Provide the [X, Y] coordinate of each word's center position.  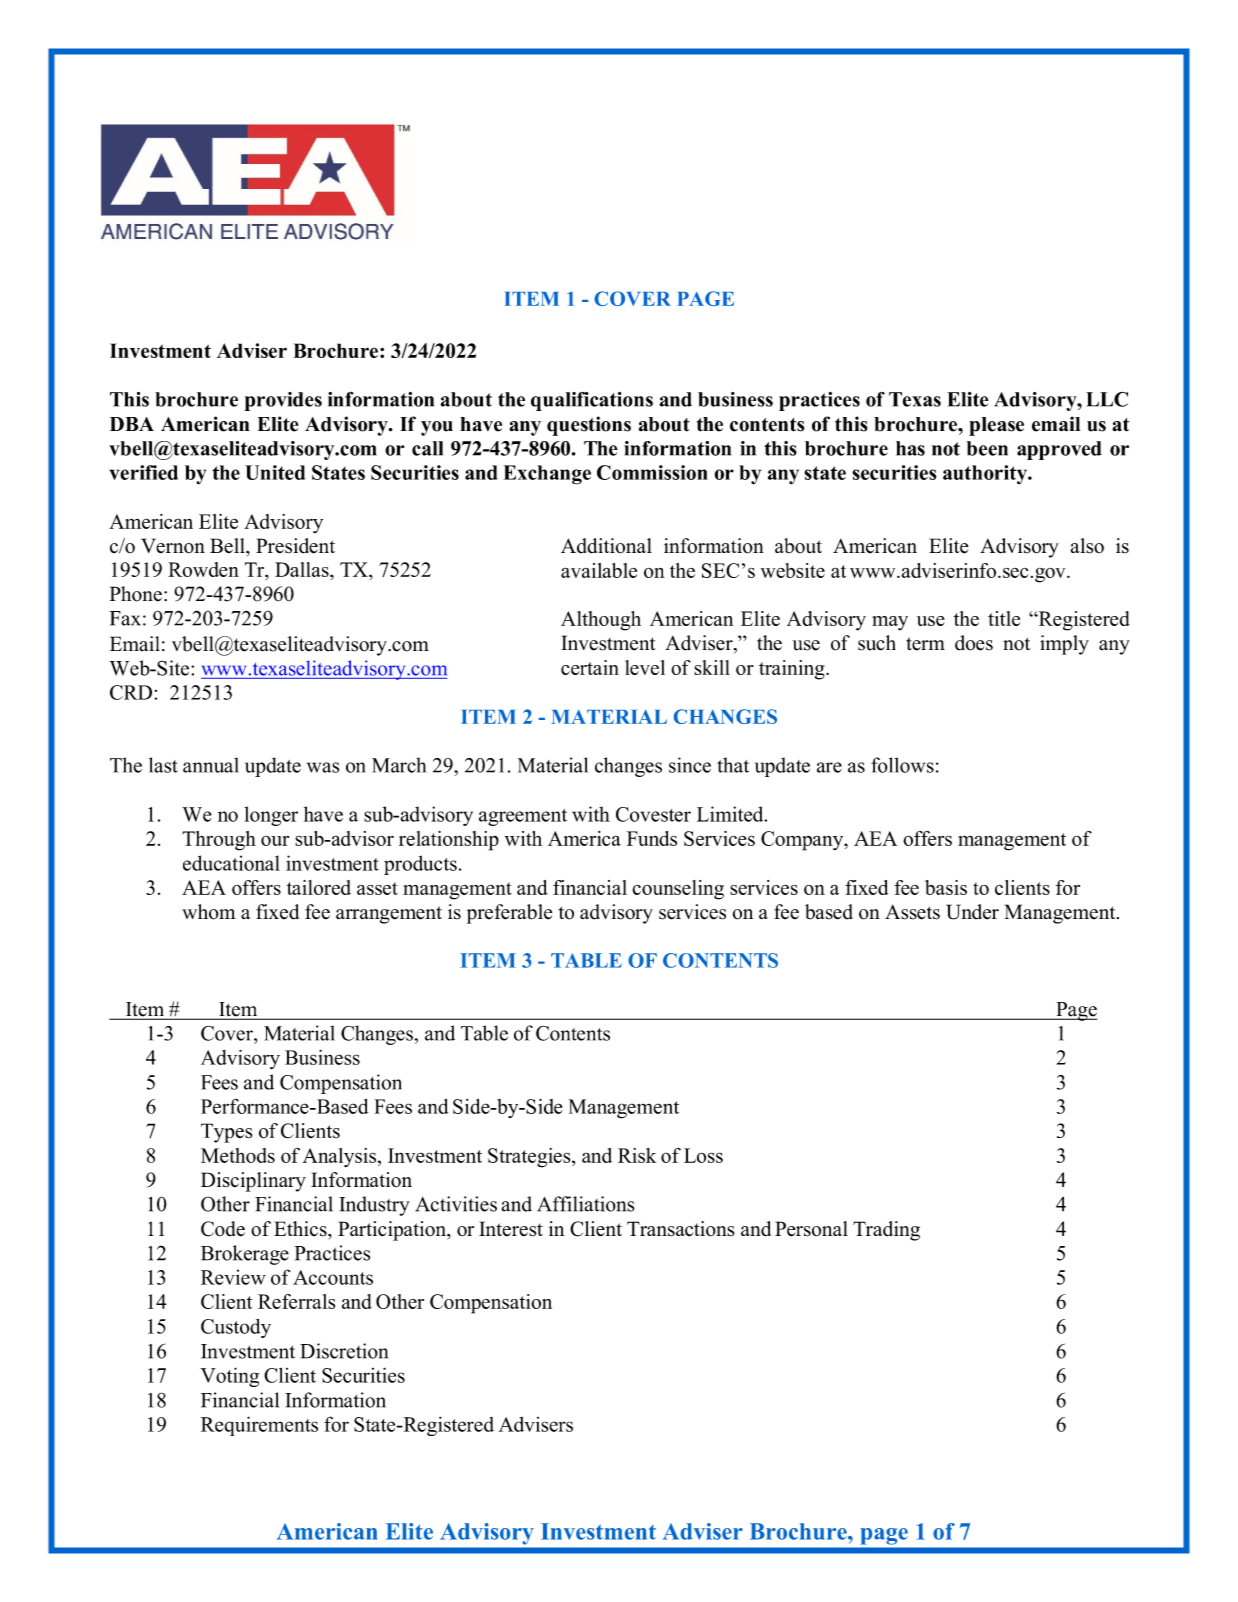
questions [589, 426]
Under [972, 912]
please [996, 426]
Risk [637, 1155]
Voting [229, 1377]
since [690, 765]
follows [902, 765]
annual [211, 765]
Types [227, 1133]
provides [283, 401]
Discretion [344, 1351]
